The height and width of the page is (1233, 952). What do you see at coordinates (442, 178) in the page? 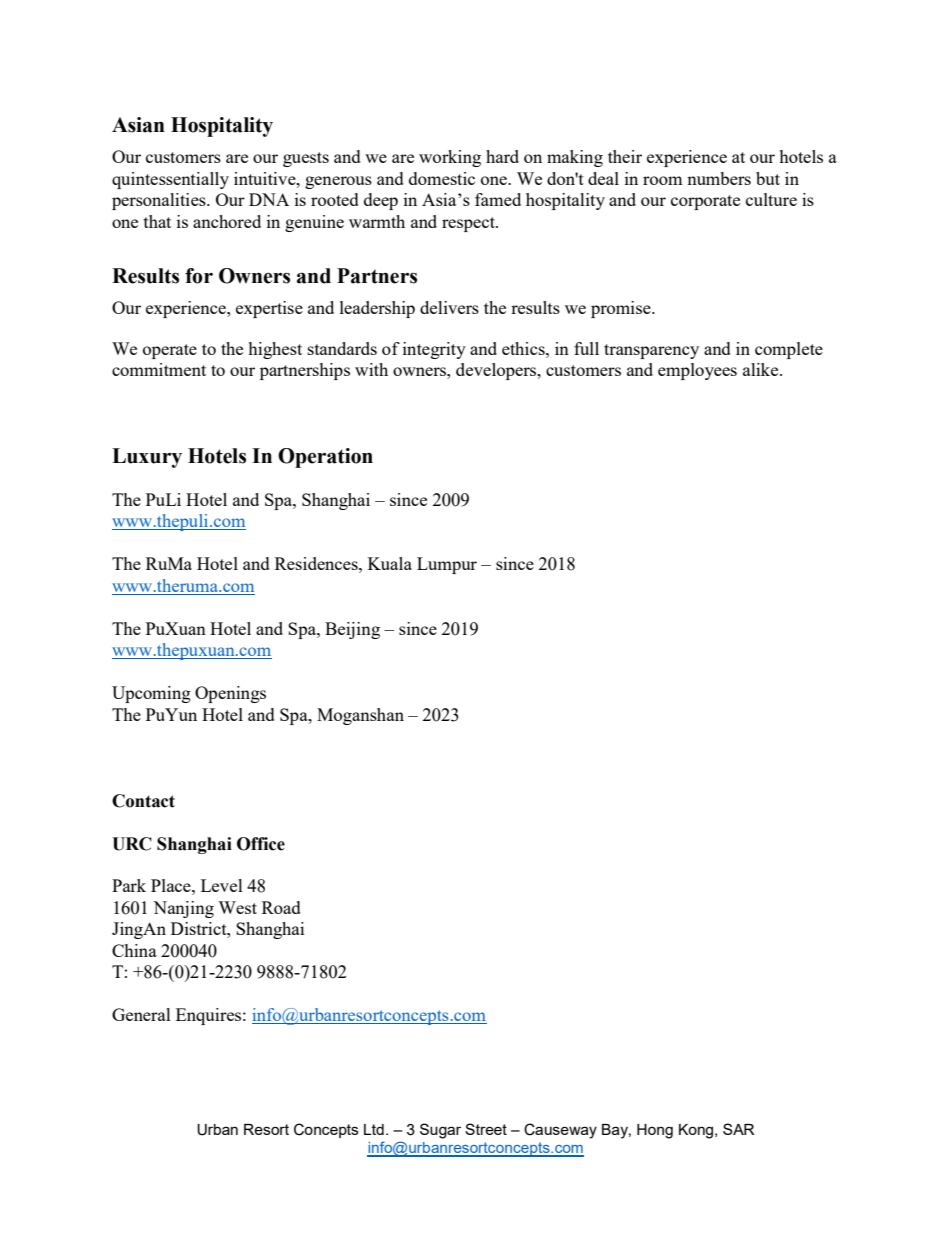
I see `domestic` at bounding box center [442, 178].
